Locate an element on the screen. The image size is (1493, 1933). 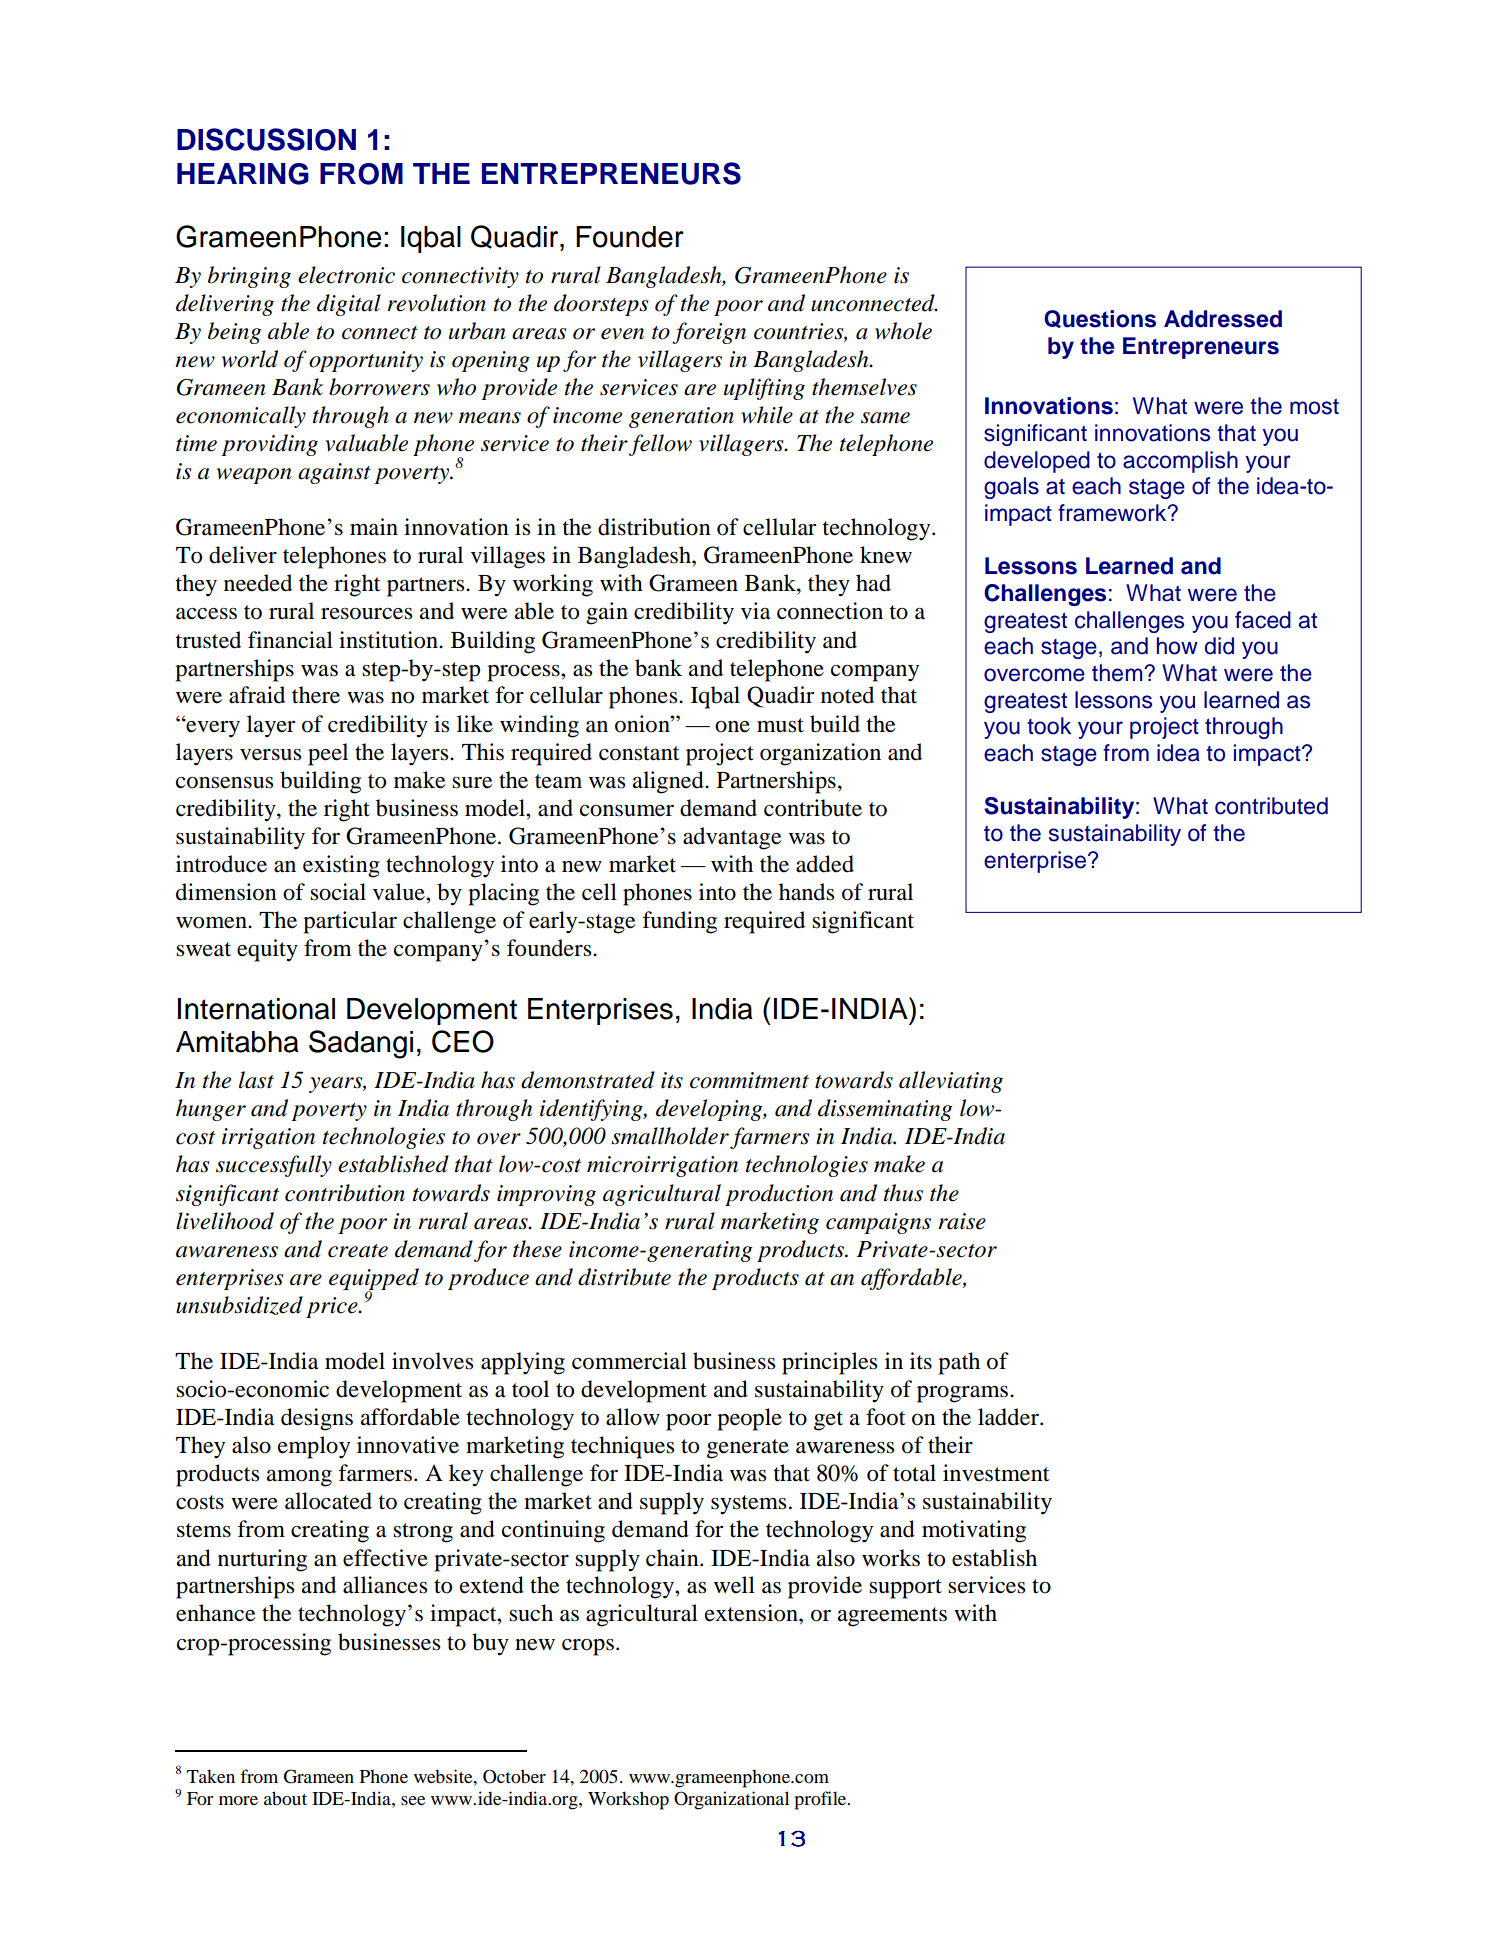
raise is located at coordinates (962, 1221).
